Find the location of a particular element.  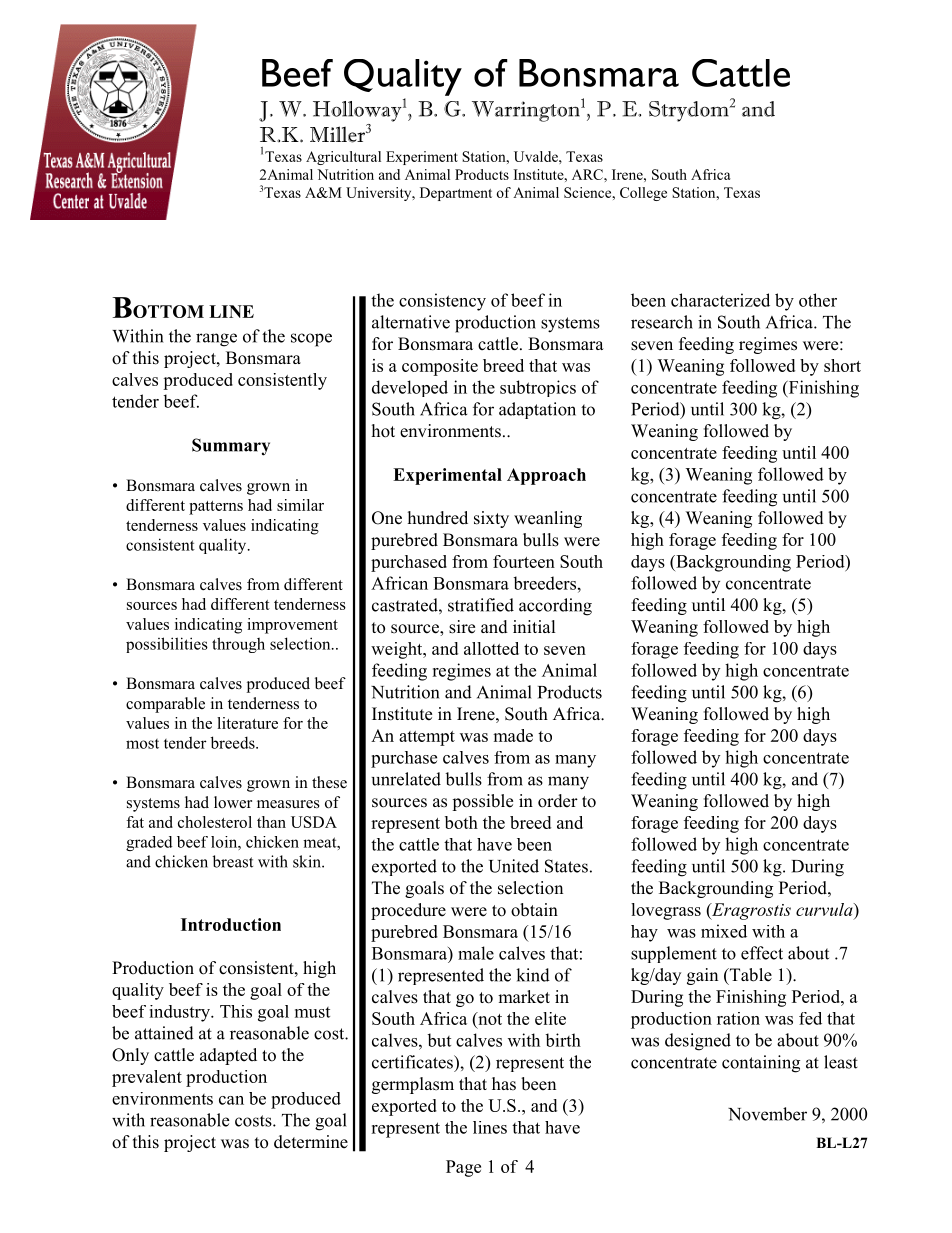

both is located at coordinates (461, 822).
